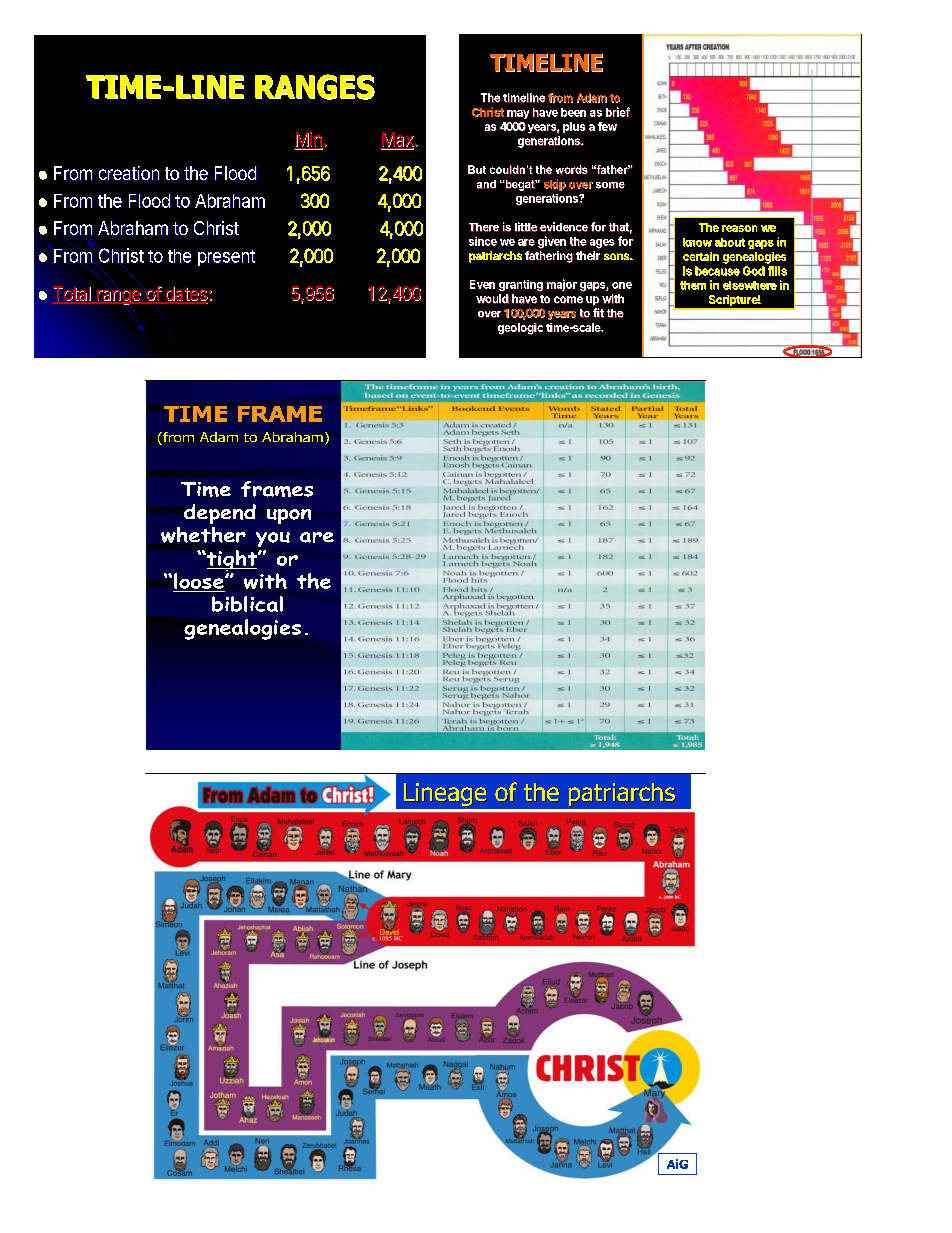 Image resolution: width=952 pixels, height=1233 pixels. Describe the element at coordinates (247, 604) in the image. I see `biblical` at that location.
